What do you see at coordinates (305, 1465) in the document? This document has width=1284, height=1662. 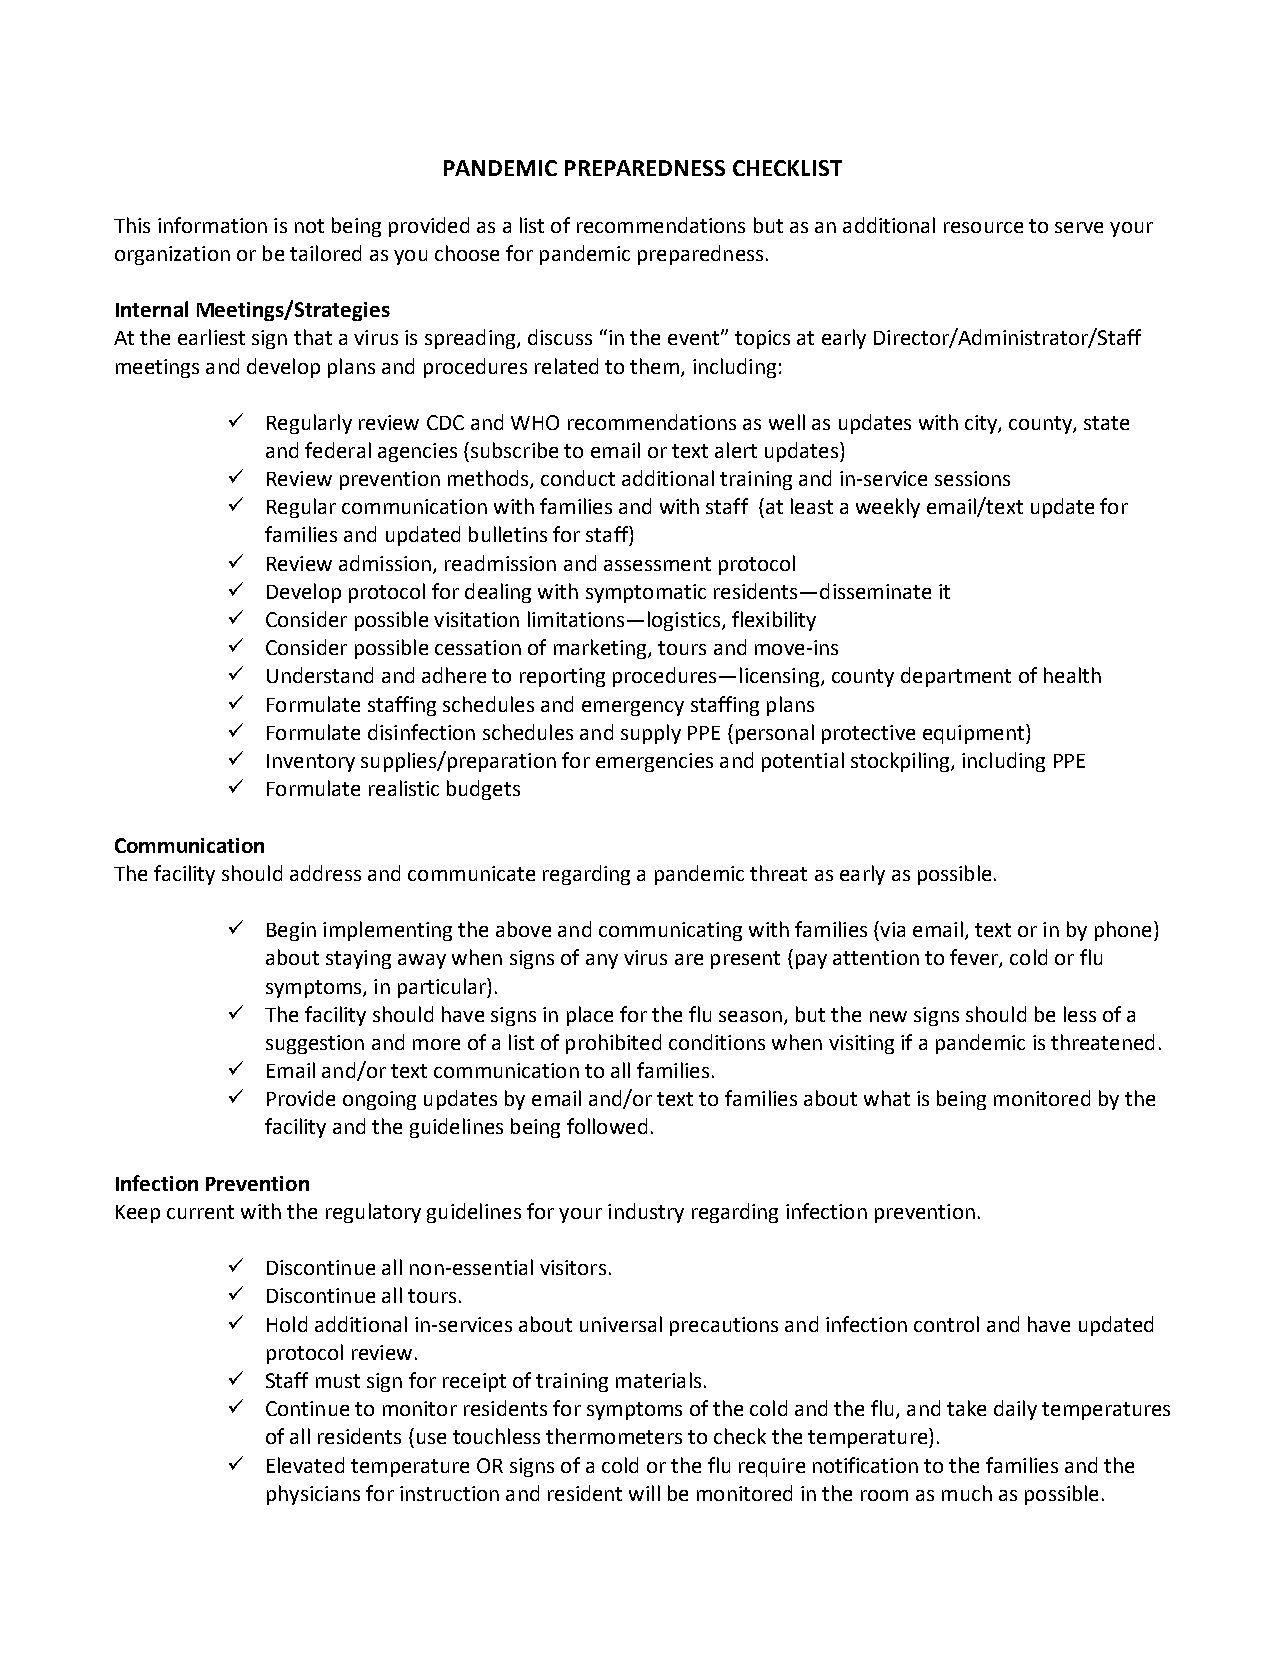 I see `Elevated` at bounding box center [305, 1465].
